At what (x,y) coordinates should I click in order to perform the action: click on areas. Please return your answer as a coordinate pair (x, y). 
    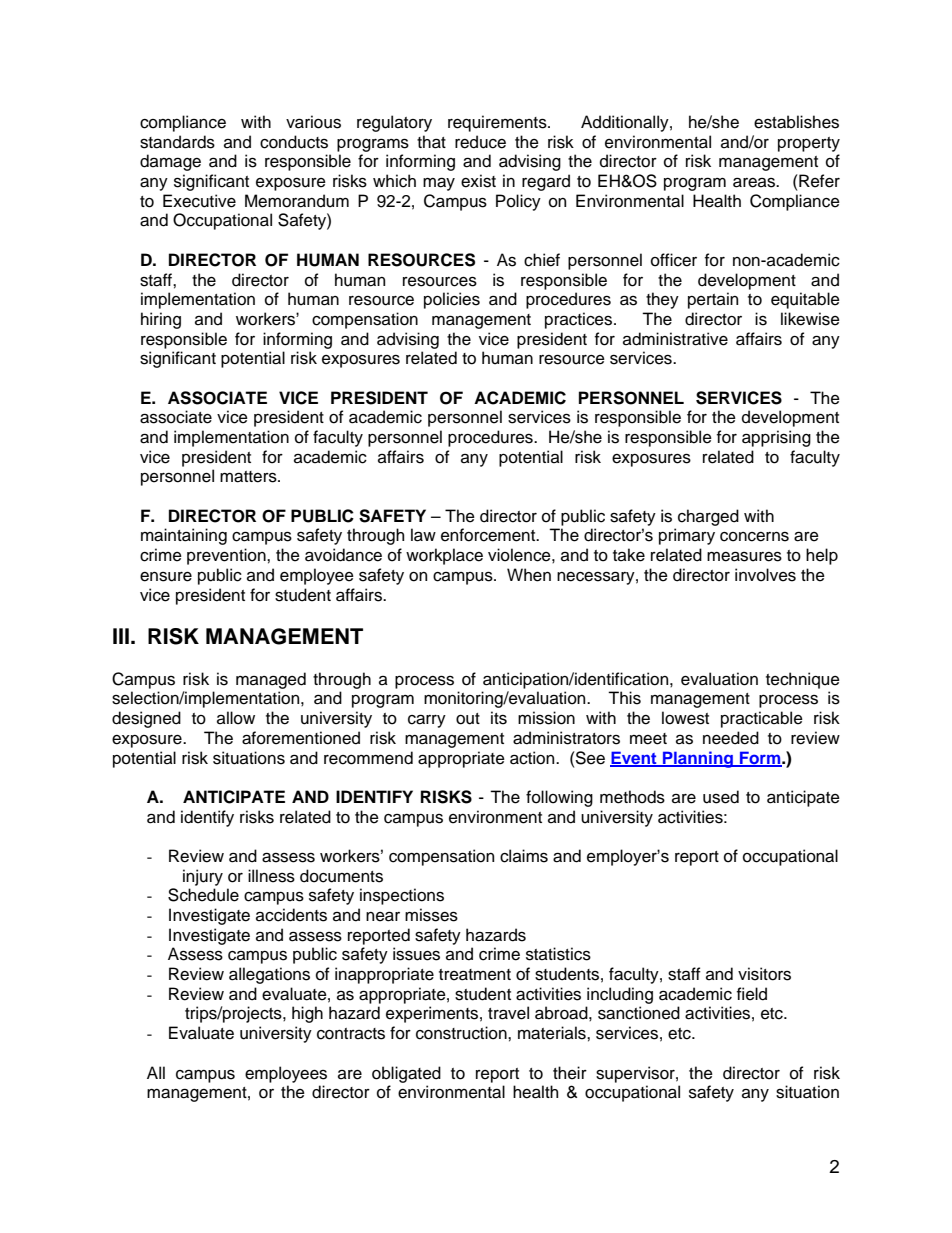
    Looking at the image, I should click on (755, 182).
